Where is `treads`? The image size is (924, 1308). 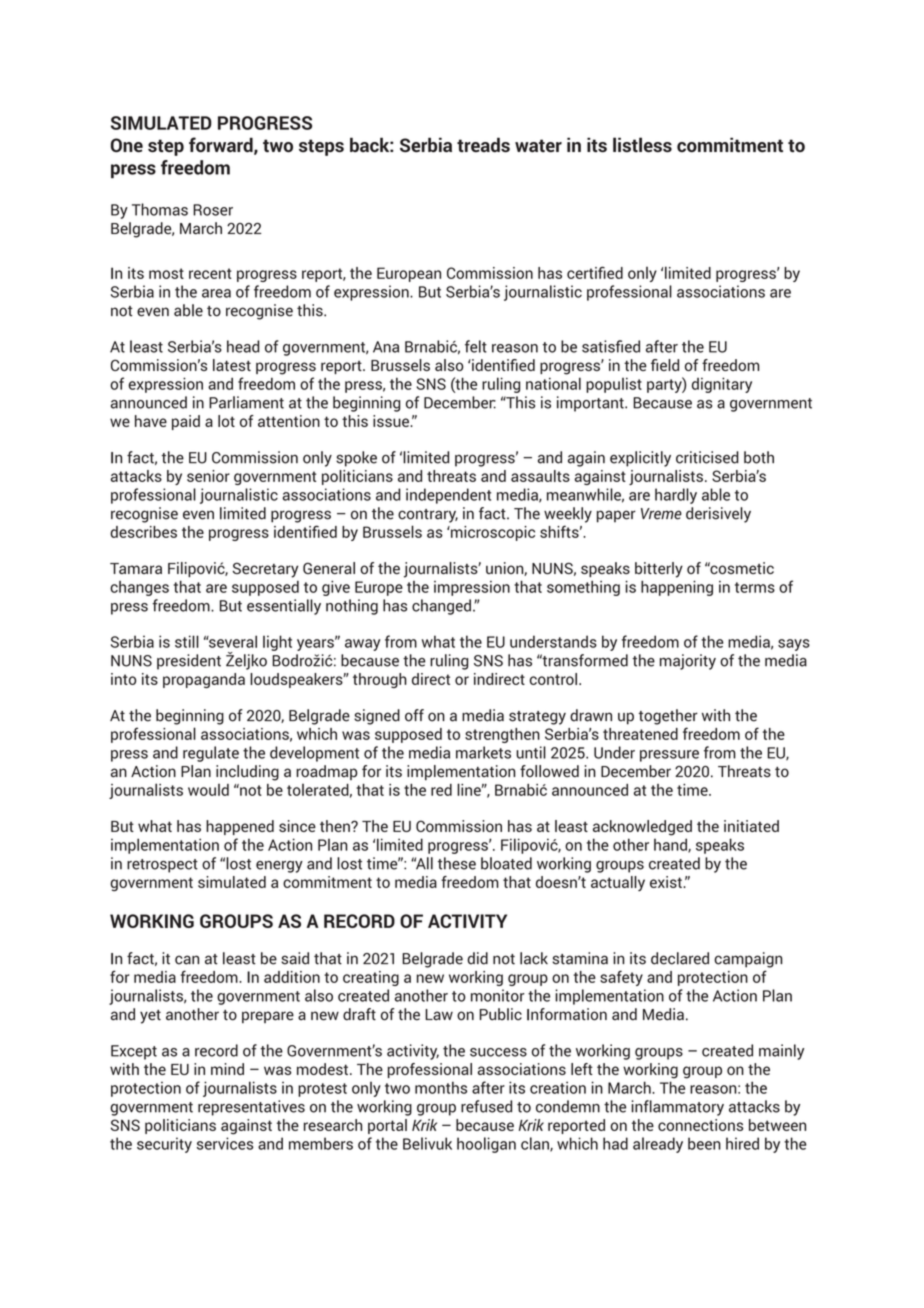
treads is located at coordinates (483, 145).
